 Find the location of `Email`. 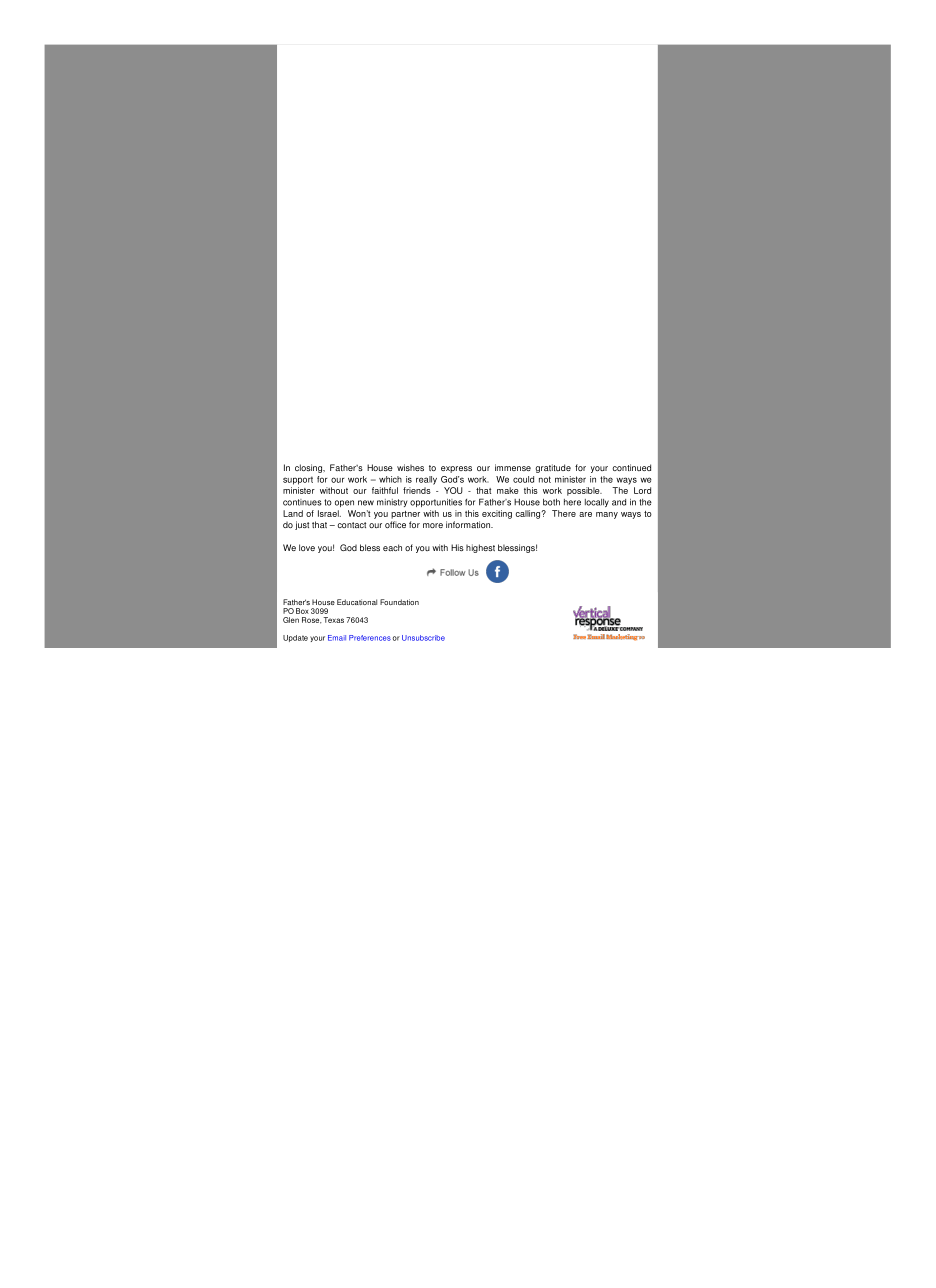

Email is located at coordinates (337, 638).
